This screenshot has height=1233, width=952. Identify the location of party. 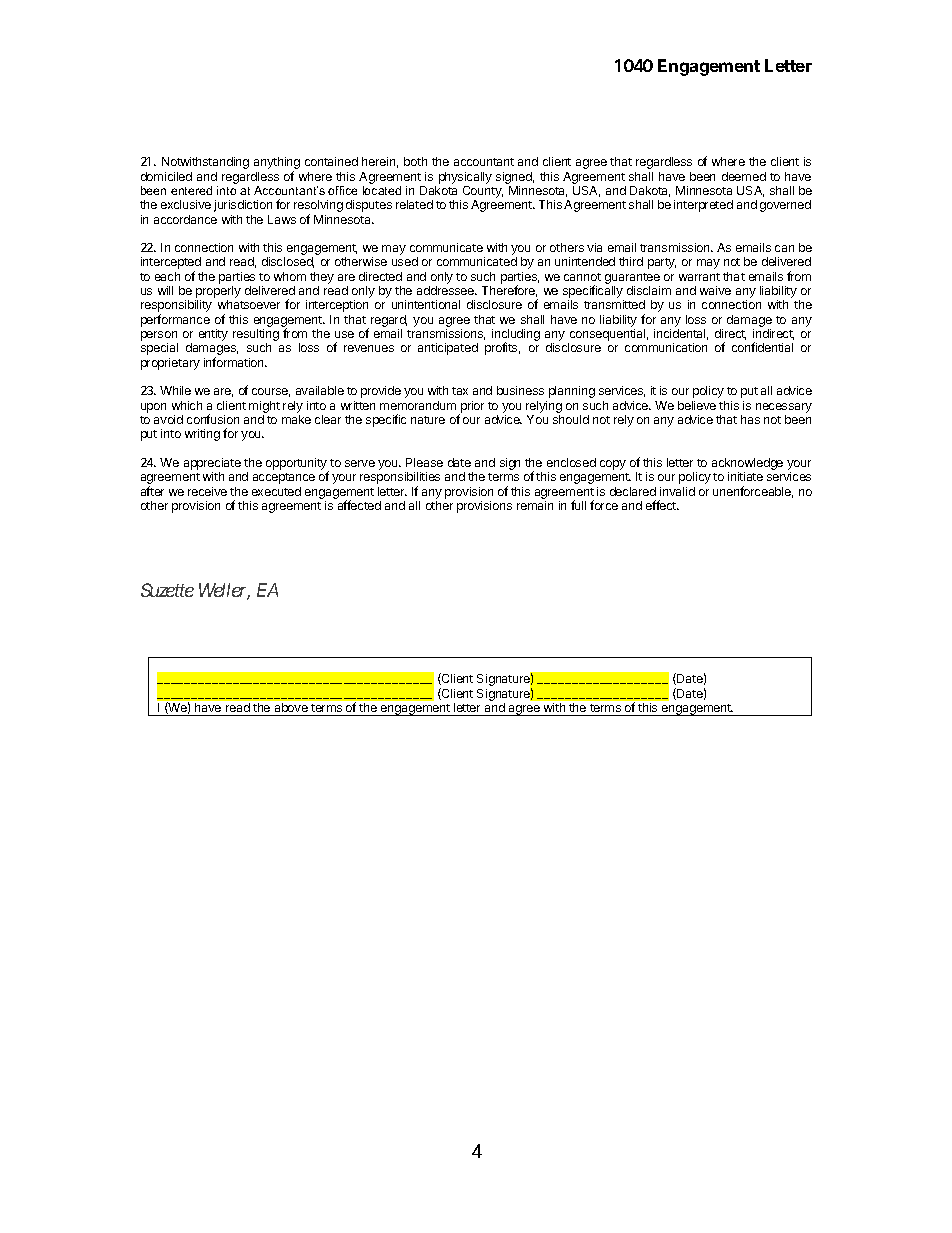
(662, 263).
